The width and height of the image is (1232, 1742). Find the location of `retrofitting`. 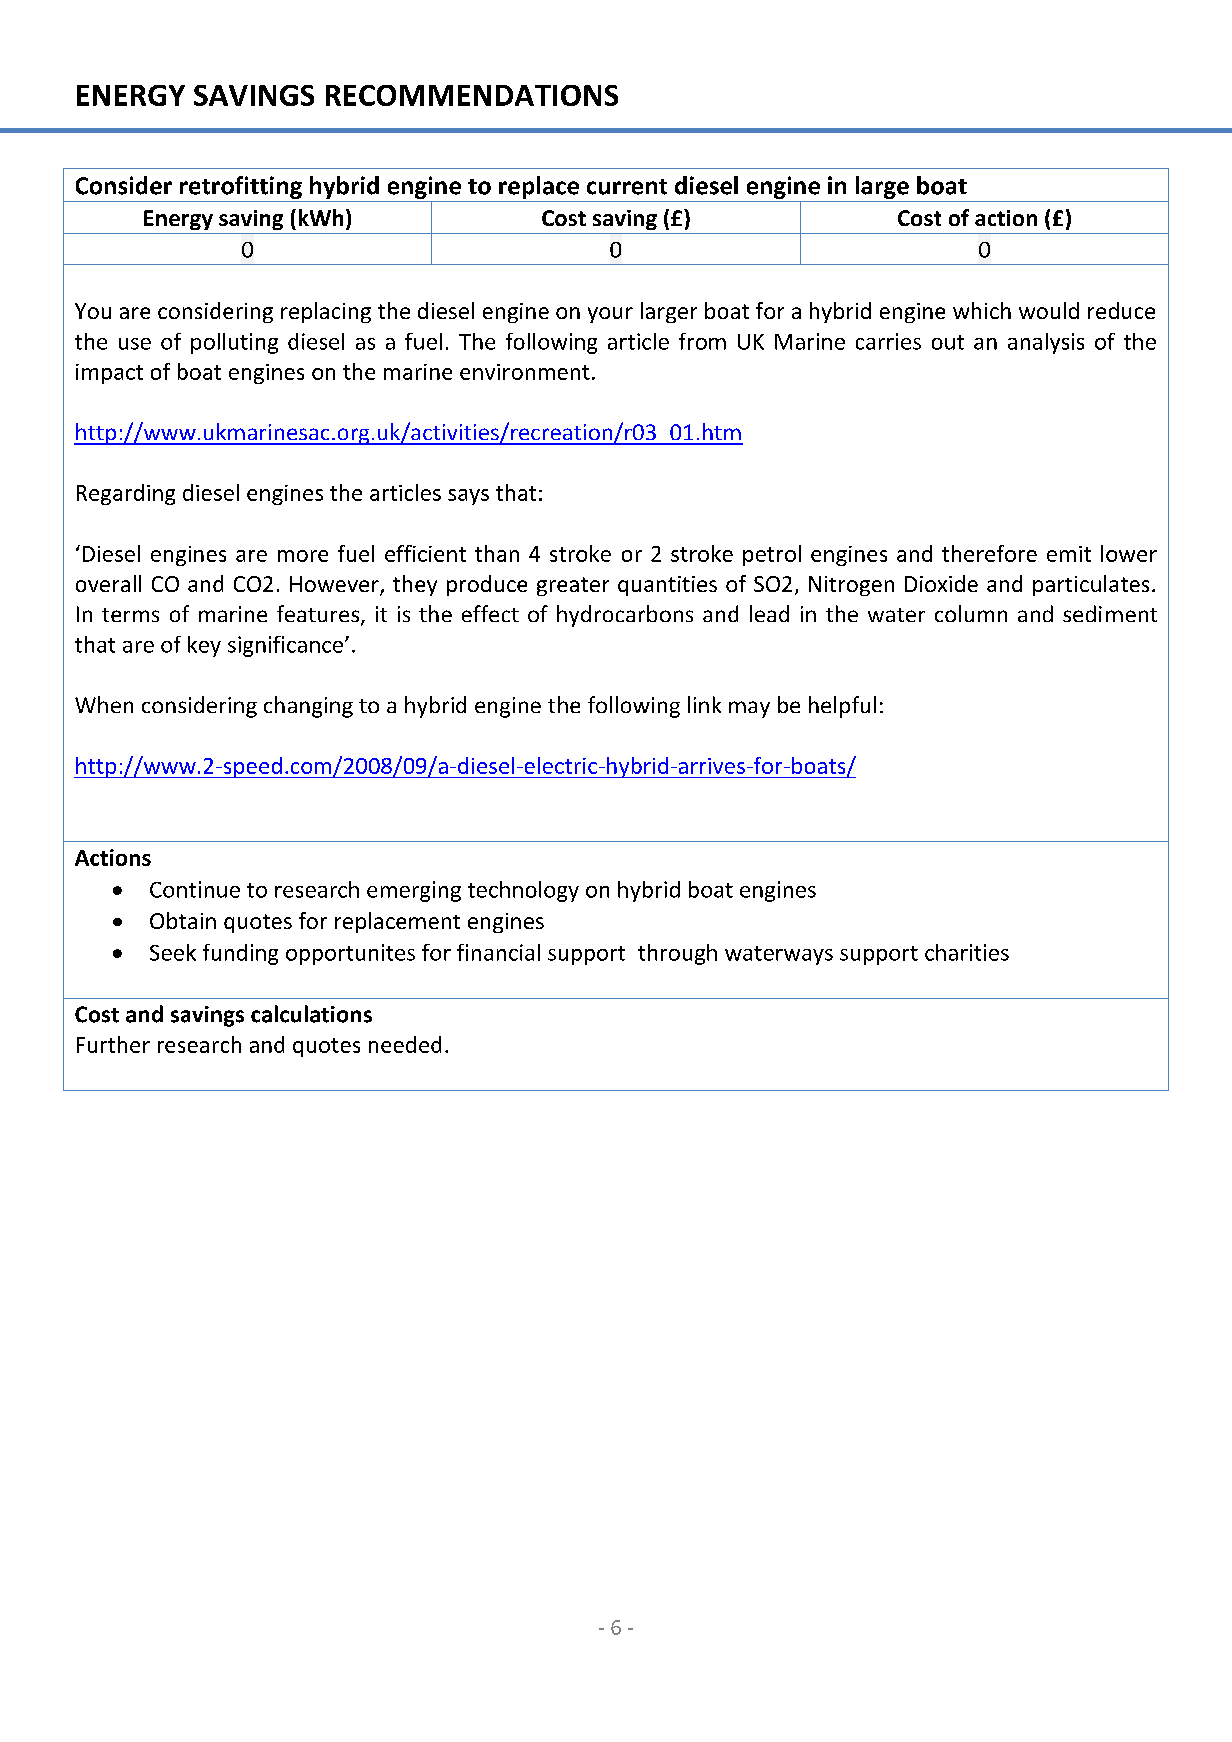

retrofitting is located at coordinates (241, 187).
